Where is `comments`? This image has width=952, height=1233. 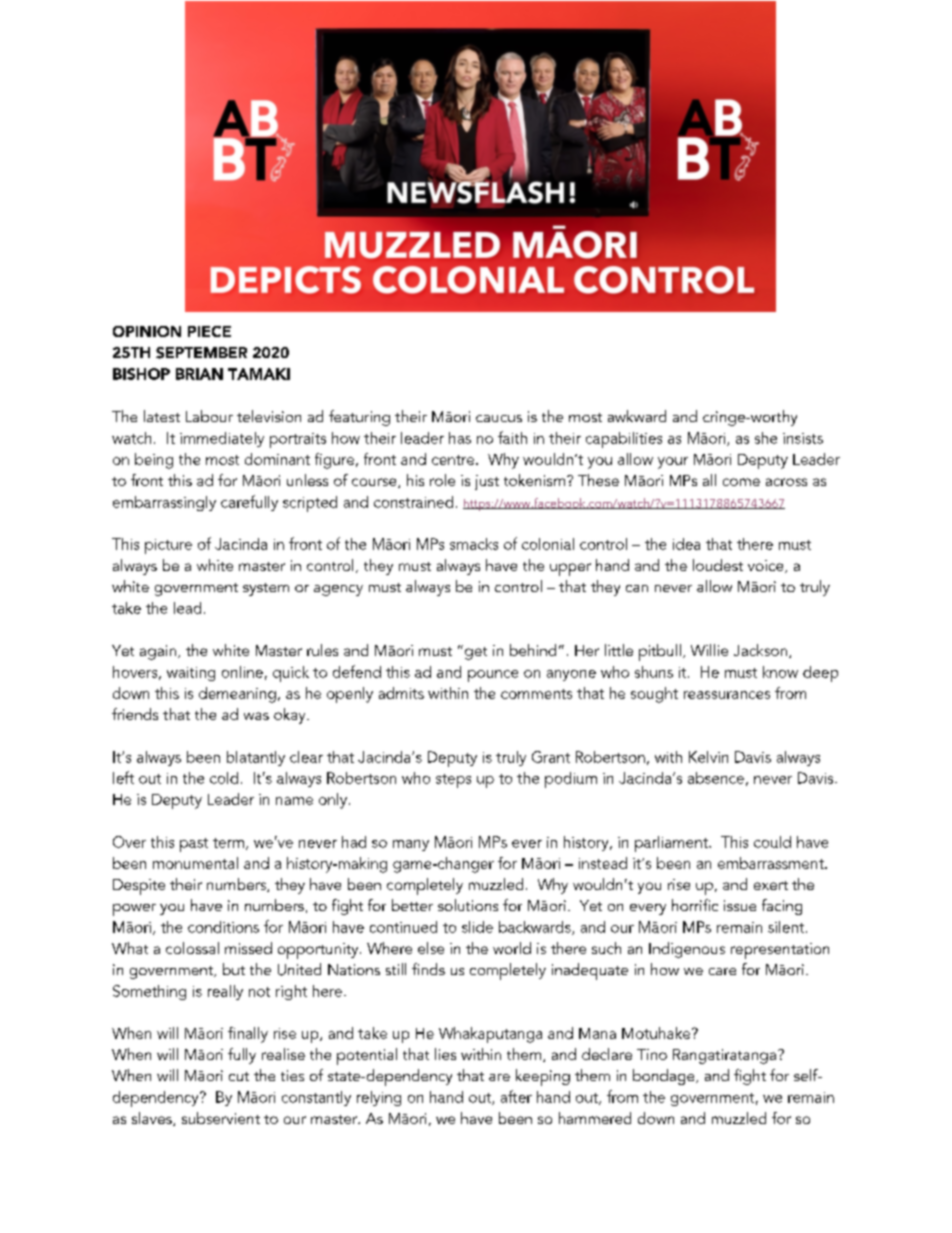 comments is located at coordinates (536, 694).
